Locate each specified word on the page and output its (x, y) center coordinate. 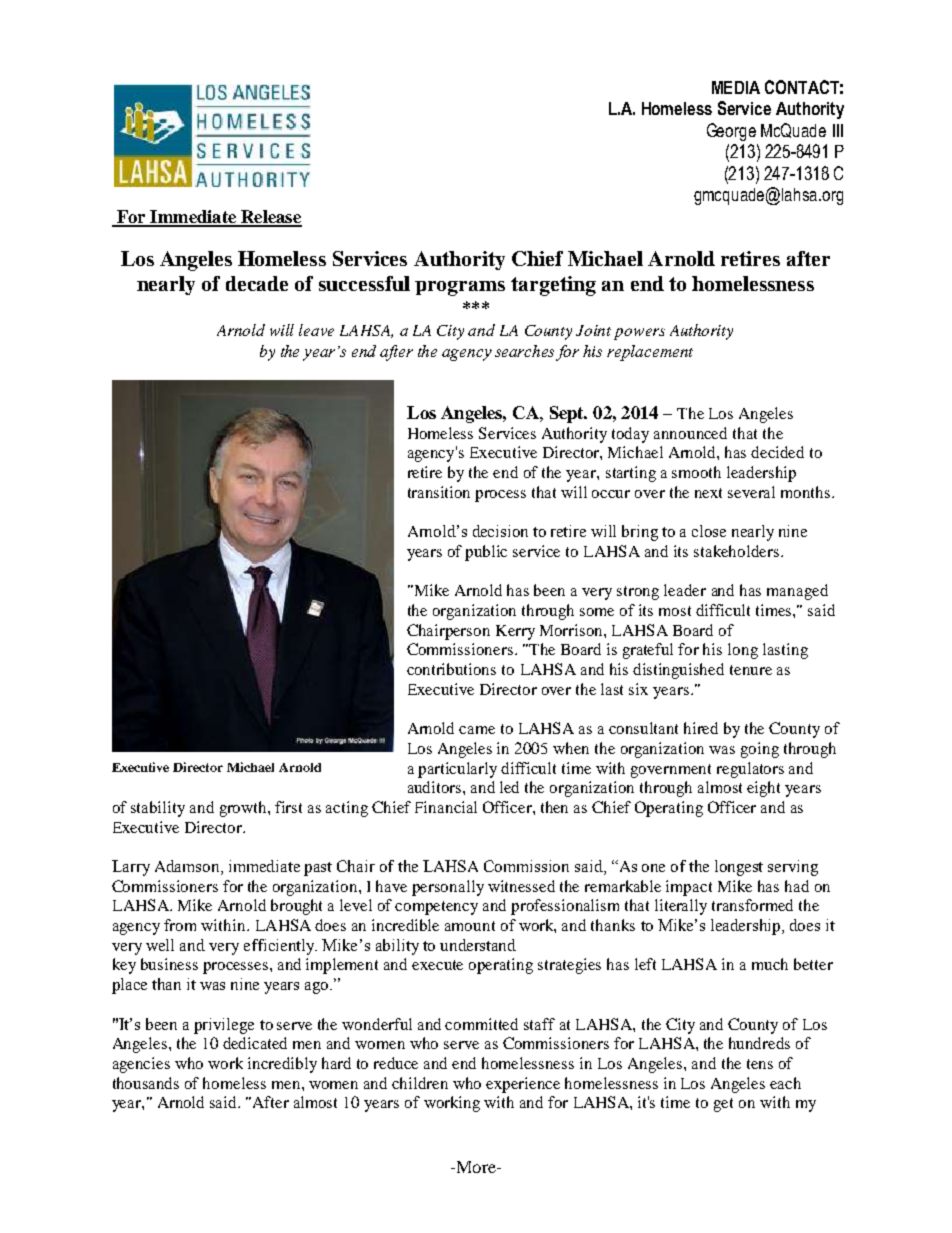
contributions (451, 669)
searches (524, 351)
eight (763, 789)
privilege (224, 1026)
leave (316, 330)
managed (797, 592)
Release (270, 218)
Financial (446, 807)
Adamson (188, 867)
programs (460, 288)
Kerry (515, 632)
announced (690, 433)
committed (481, 1024)
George (731, 132)
